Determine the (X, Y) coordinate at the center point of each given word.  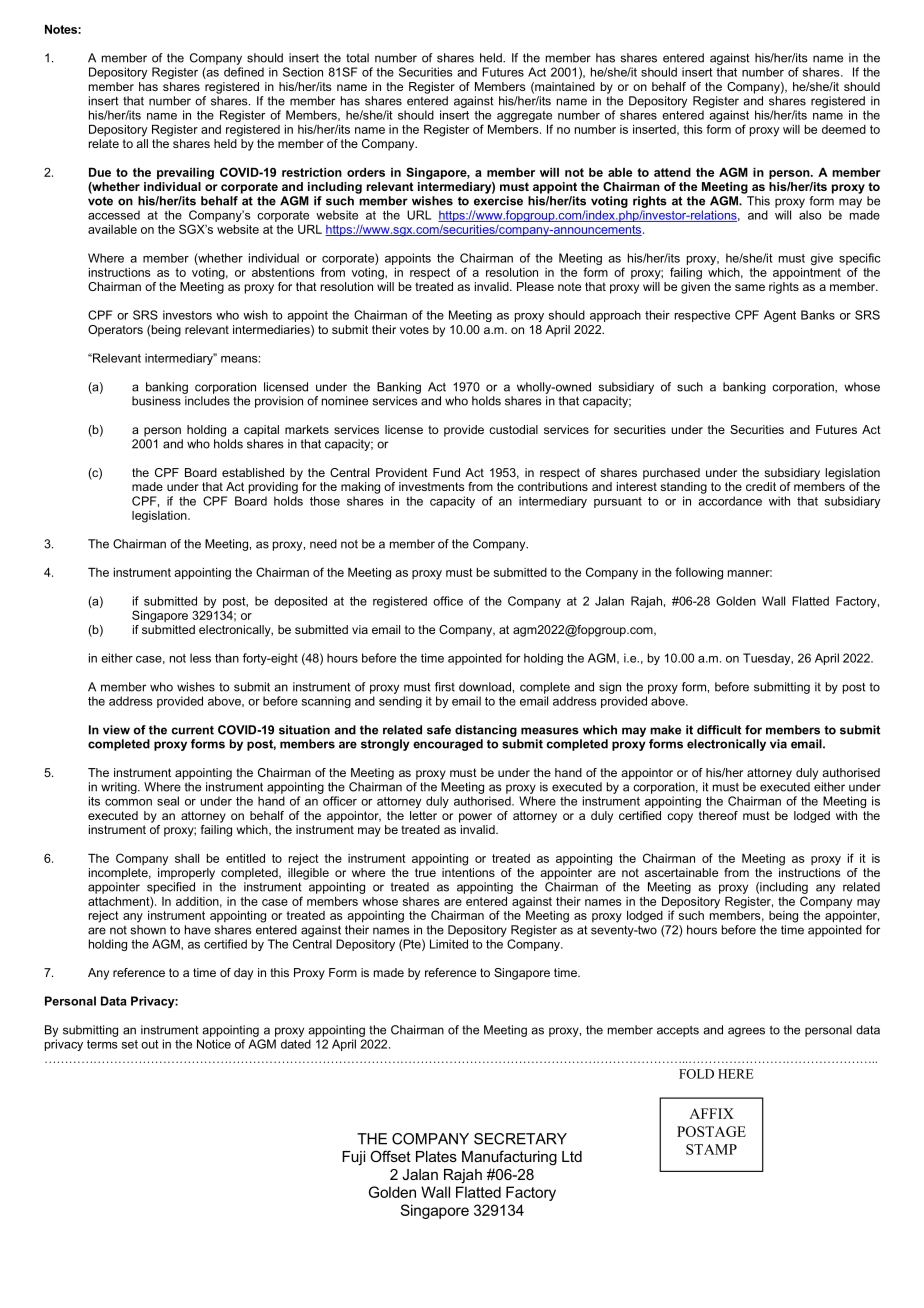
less (200, 658)
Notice (214, 1044)
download (485, 687)
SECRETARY (520, 1139)
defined (244, 72)
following (699, 573)
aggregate (525, 118)
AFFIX (711, 1113)
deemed (844, 129)
